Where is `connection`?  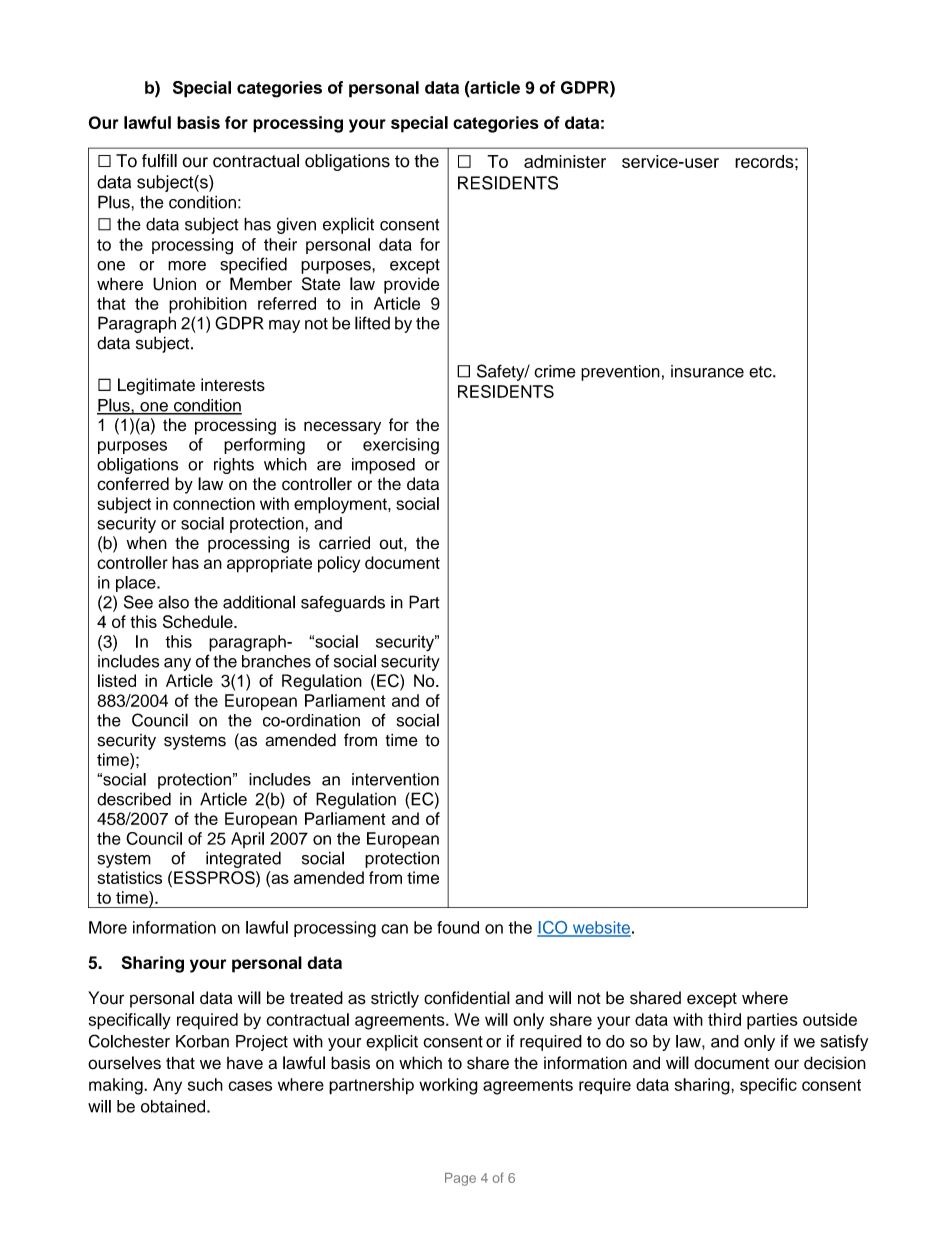 connection is located at coordinates (214, 503).
